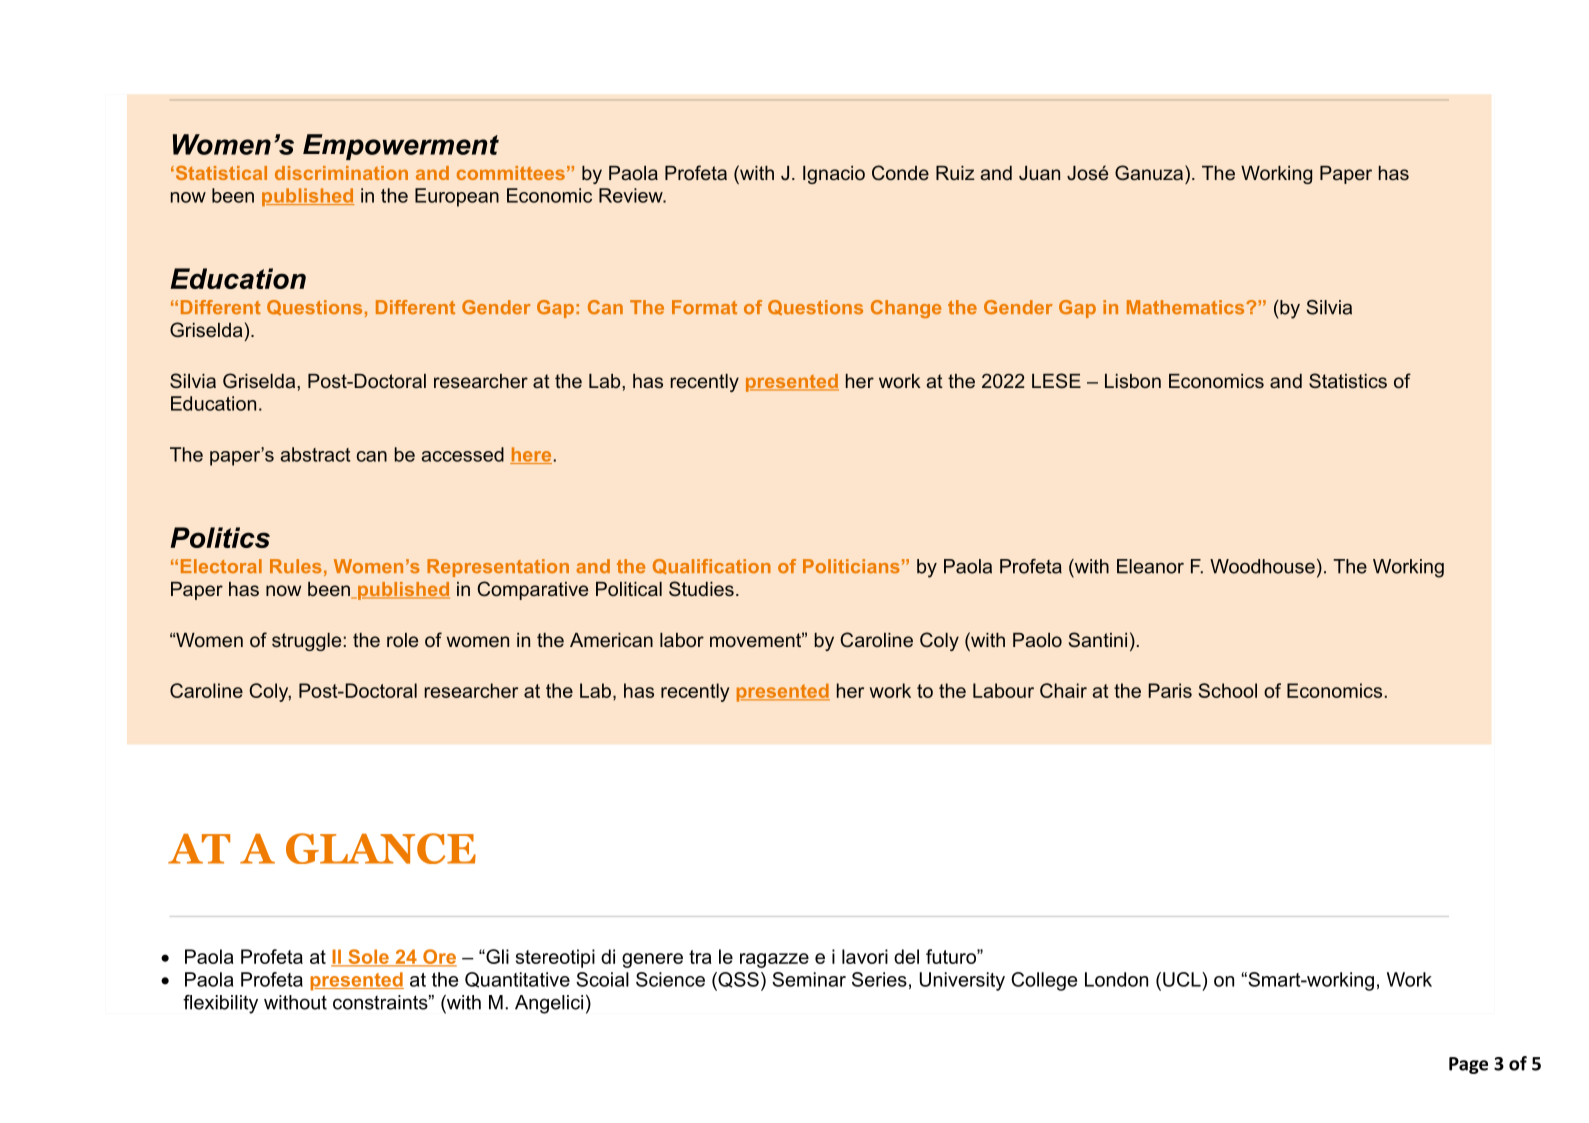 This screenshot has width=1589, height=1123. What do you see at coordinates (341, 173) in the screenshot?
I see `discrimination` at bounding box center [341, 173].
